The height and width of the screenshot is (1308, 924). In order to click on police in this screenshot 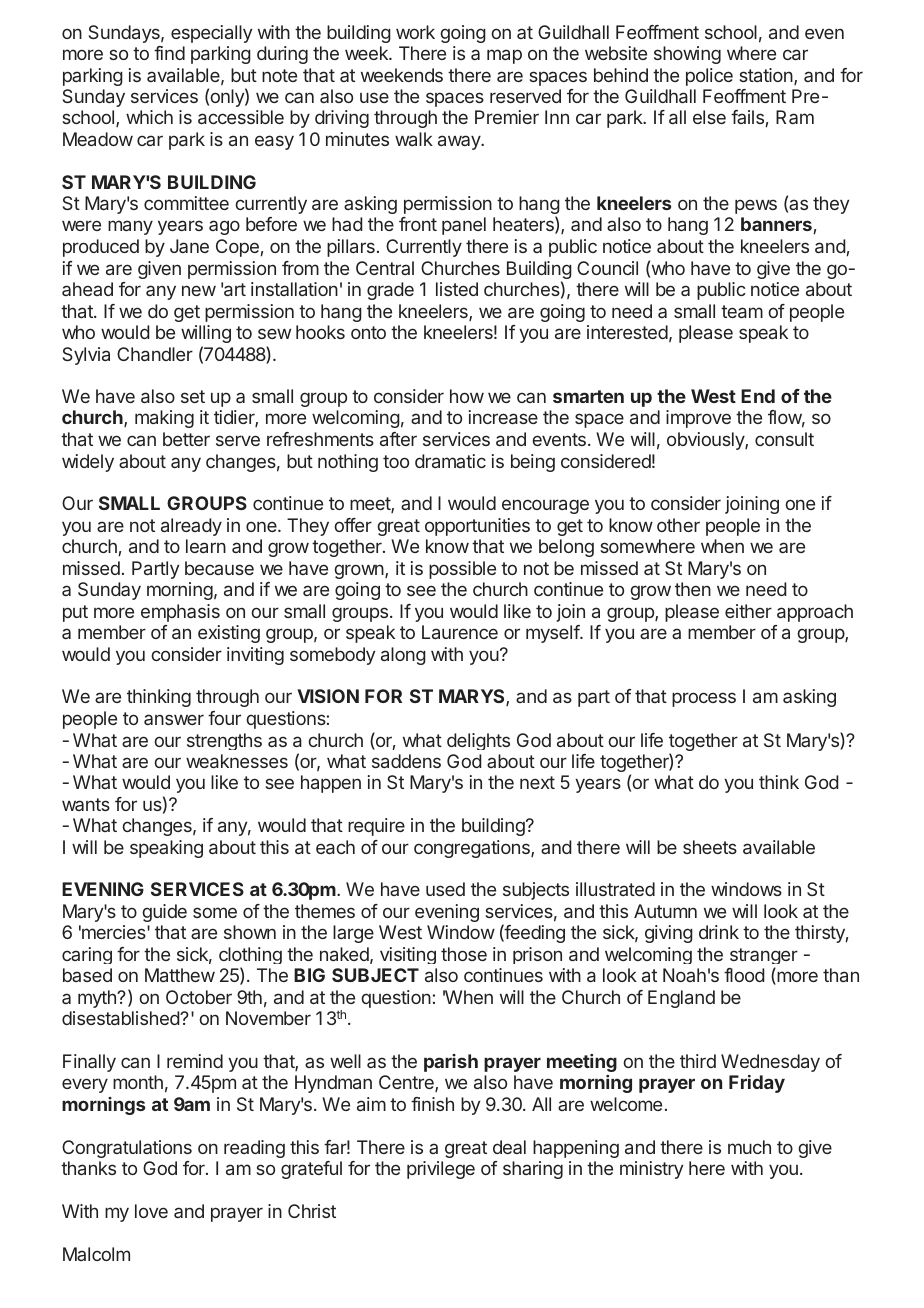, I will do `click(709, 77)`.
